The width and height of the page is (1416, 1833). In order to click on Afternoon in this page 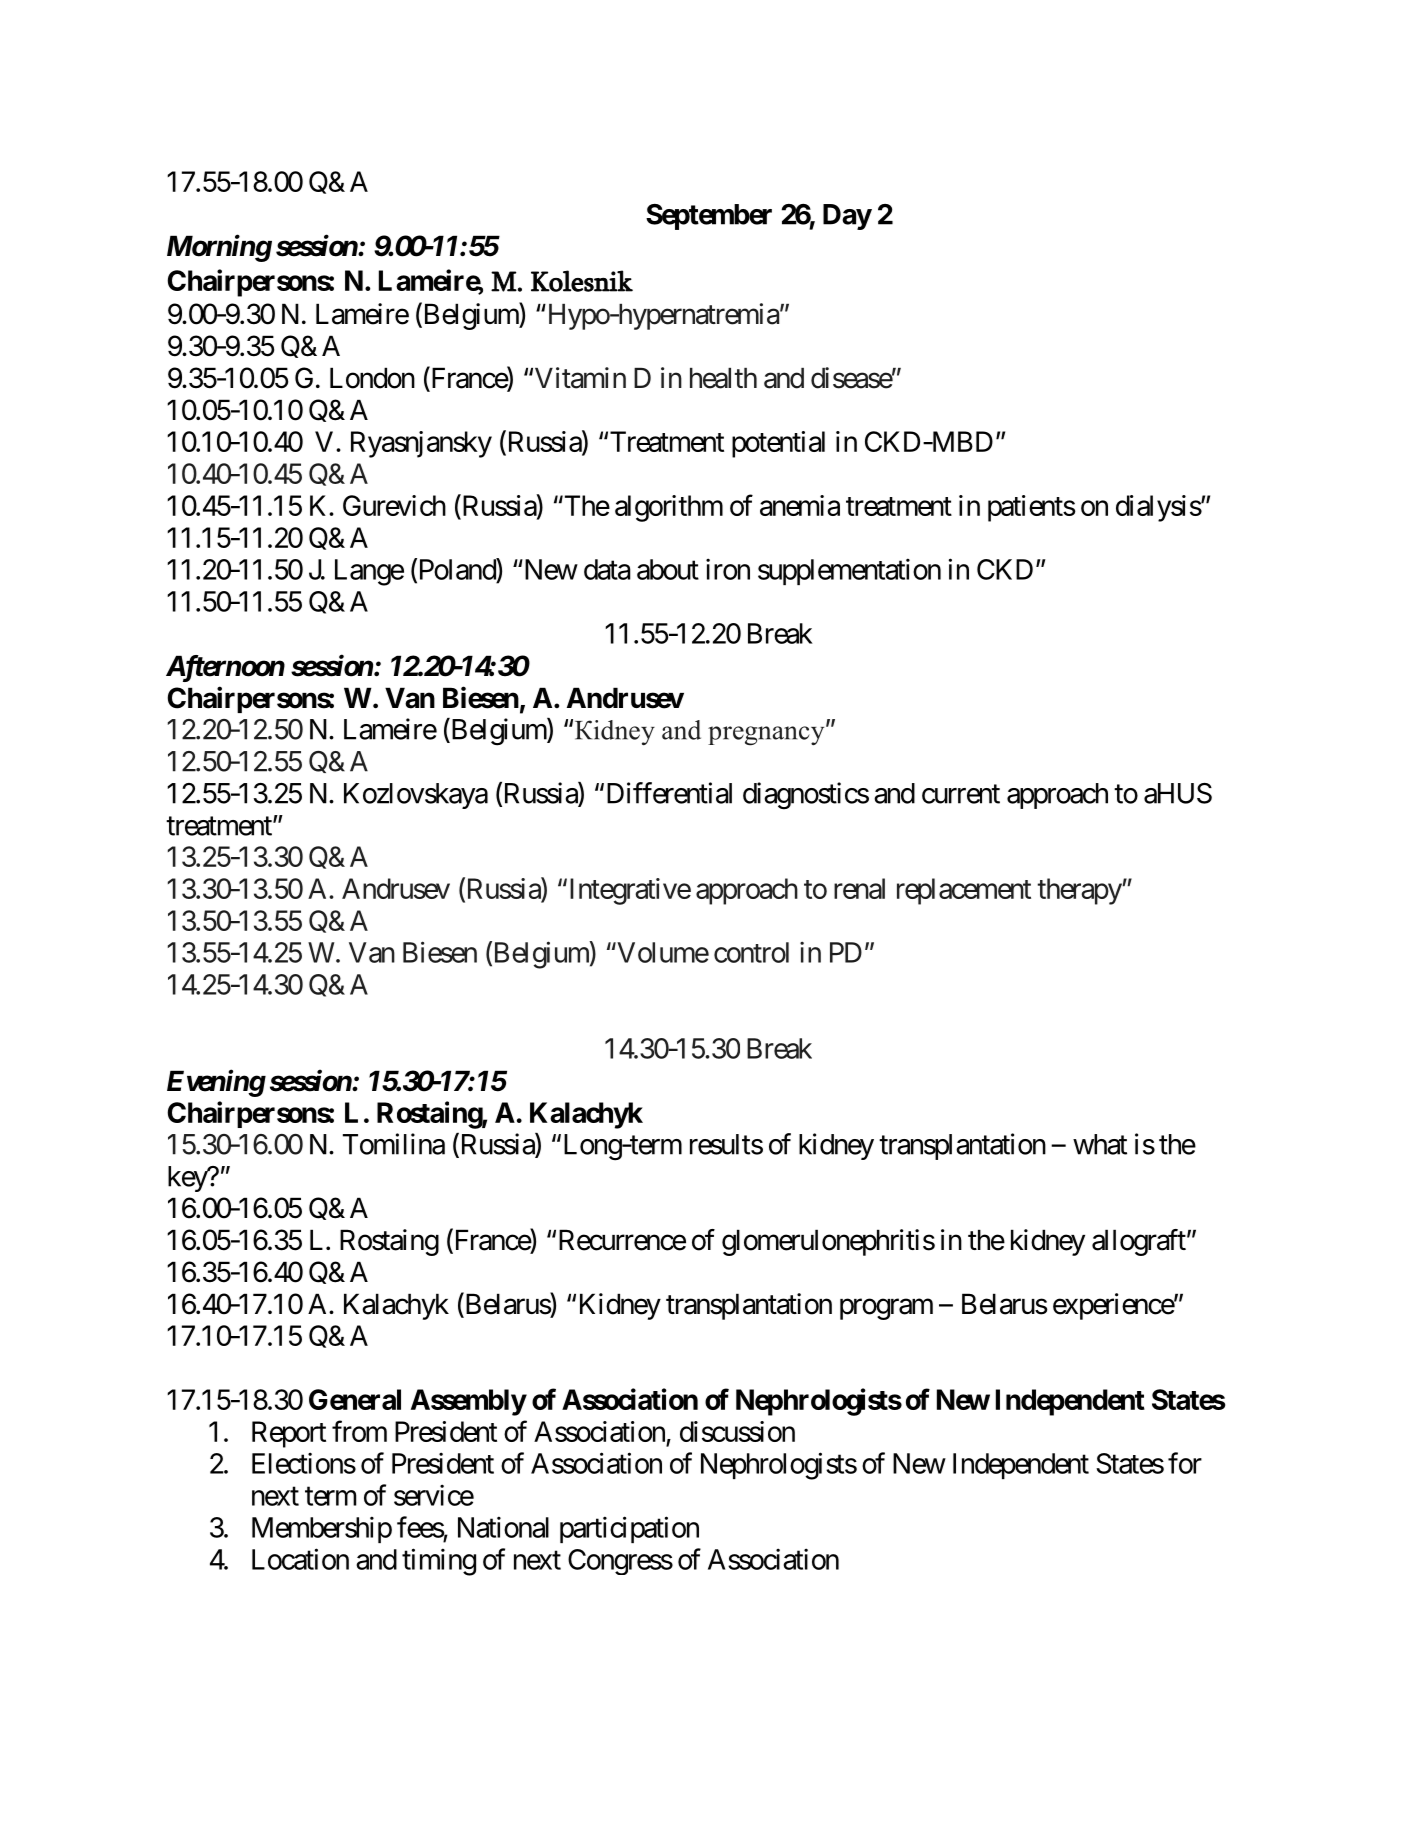, I will do `click(225, 668)`.
